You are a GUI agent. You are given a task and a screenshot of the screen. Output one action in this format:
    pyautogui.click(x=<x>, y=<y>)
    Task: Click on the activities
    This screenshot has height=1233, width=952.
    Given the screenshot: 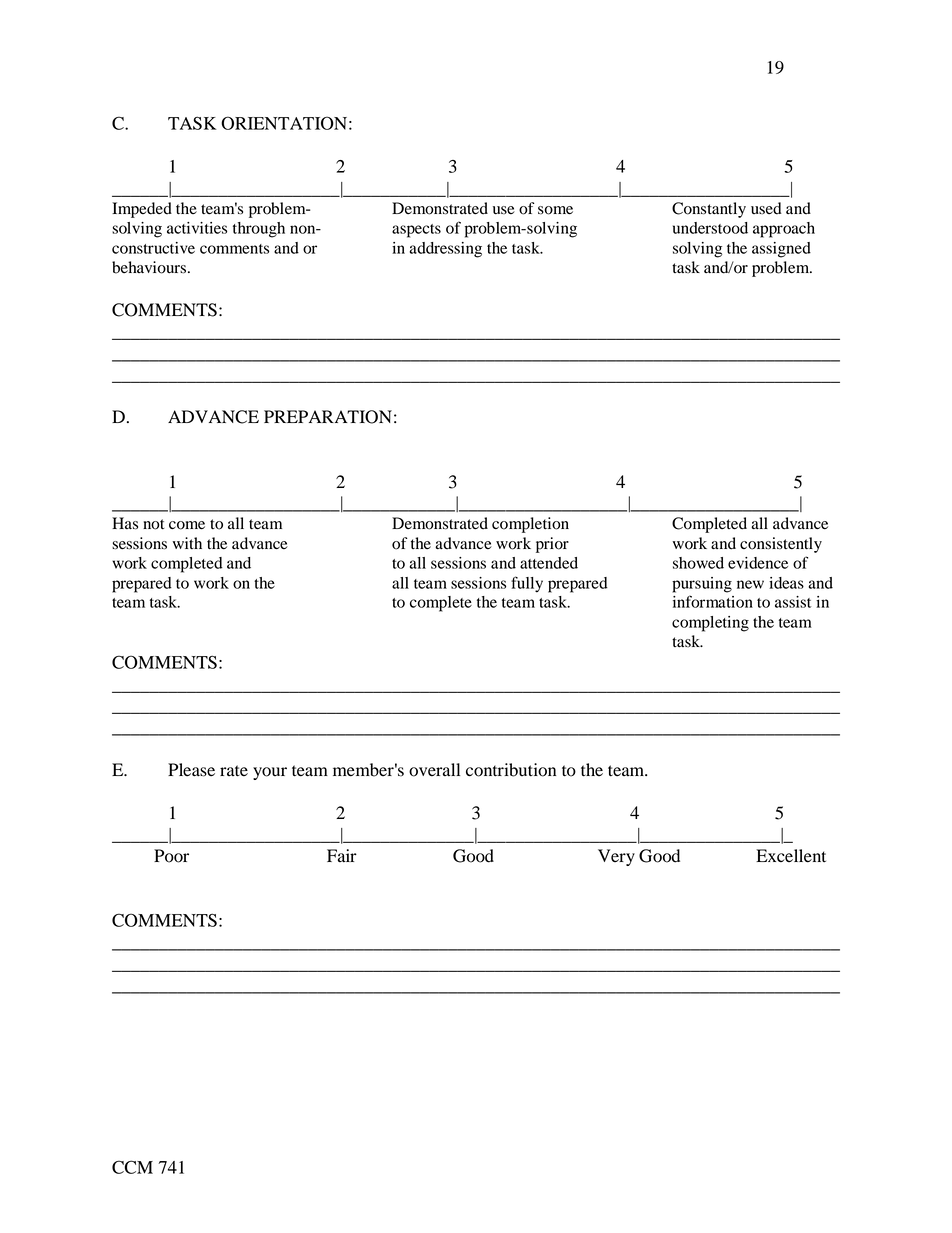 What is the action you would take?
    pyautogui.click(x=197, y=228)
